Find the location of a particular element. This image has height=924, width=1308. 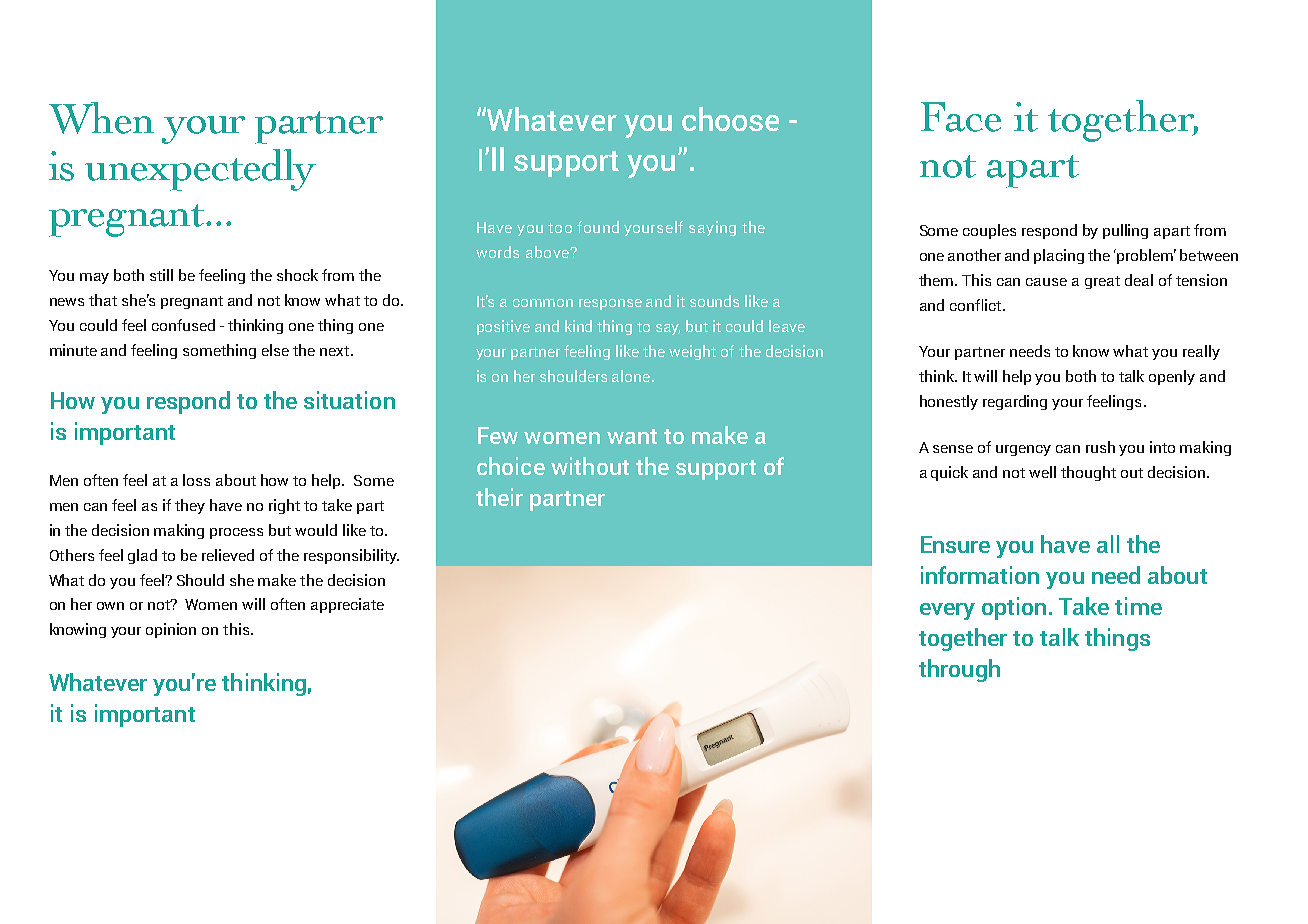

thought is located at coordinates (1088, 473).
